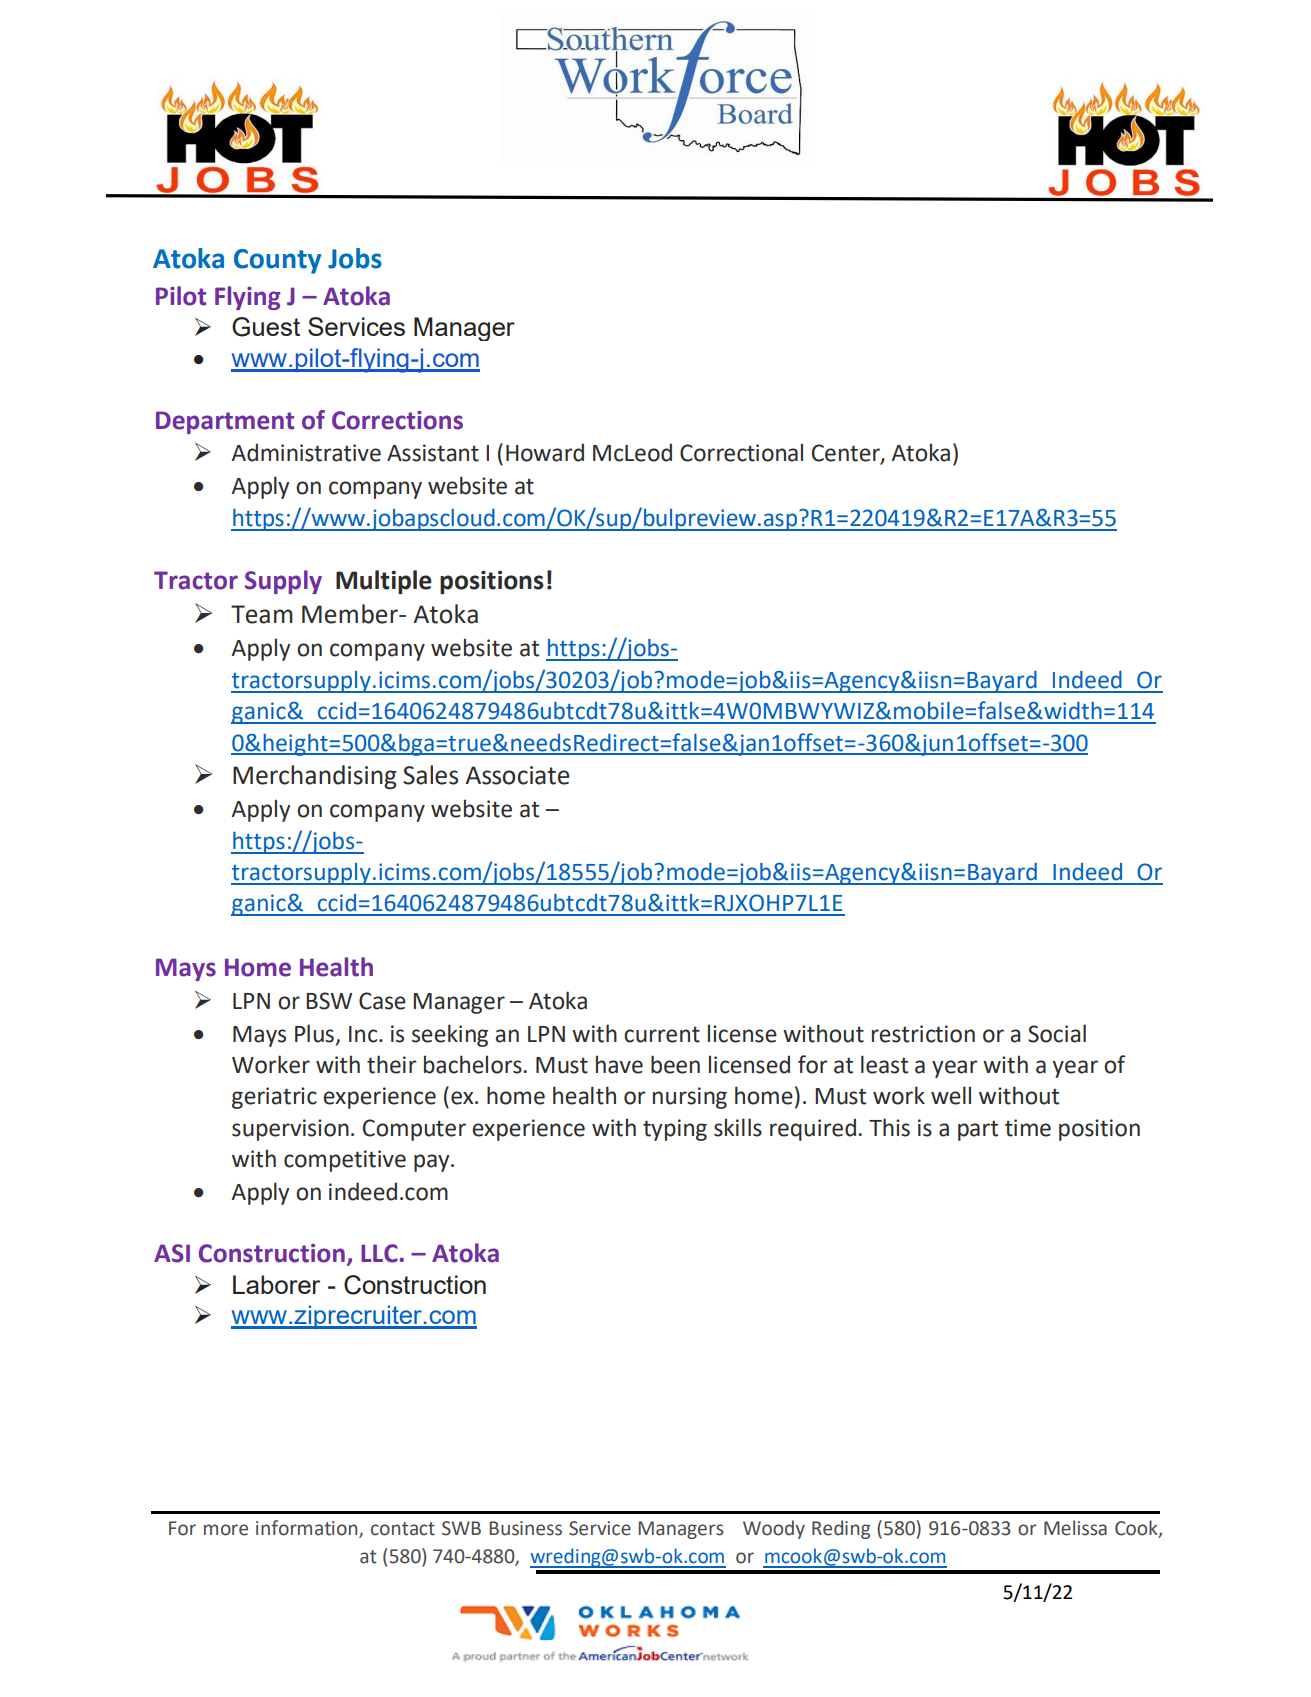 The width and height of the screenshot is (1311, 1697). What do you see at coordinates (384, 582) in the screenshot?
I see `Multiple` at bounding box center [384, 582].
